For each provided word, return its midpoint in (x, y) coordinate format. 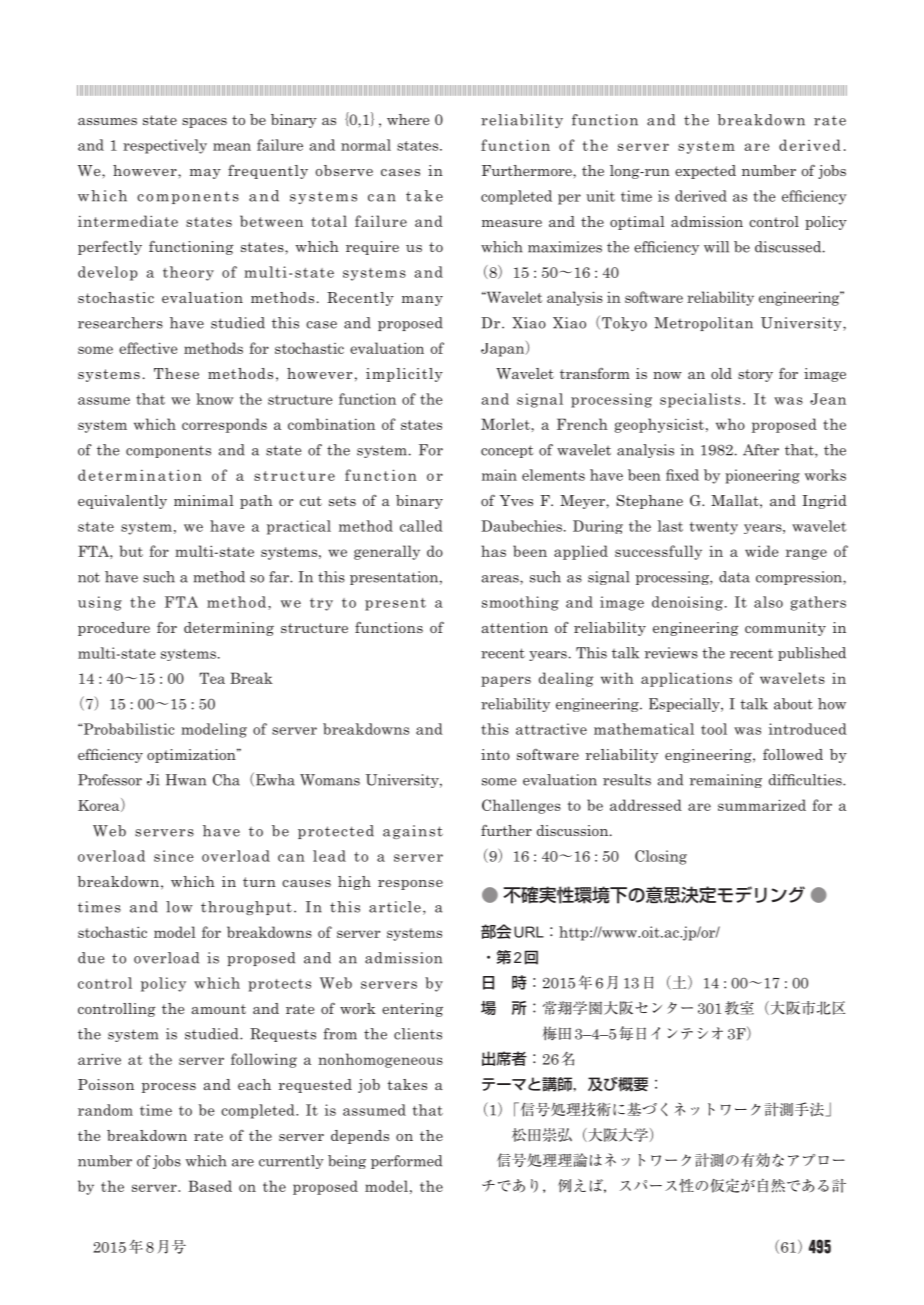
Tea (212, 678)
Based (210, 1186)
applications (686, 679)
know (215, 399)
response (410, 885)
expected (705, 172)
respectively (165, 146)
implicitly (404, 375)
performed (406, 1162)
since (174, 856)
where (408, 119)
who (730, 424)
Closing (661, 857)
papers (506, 681)
